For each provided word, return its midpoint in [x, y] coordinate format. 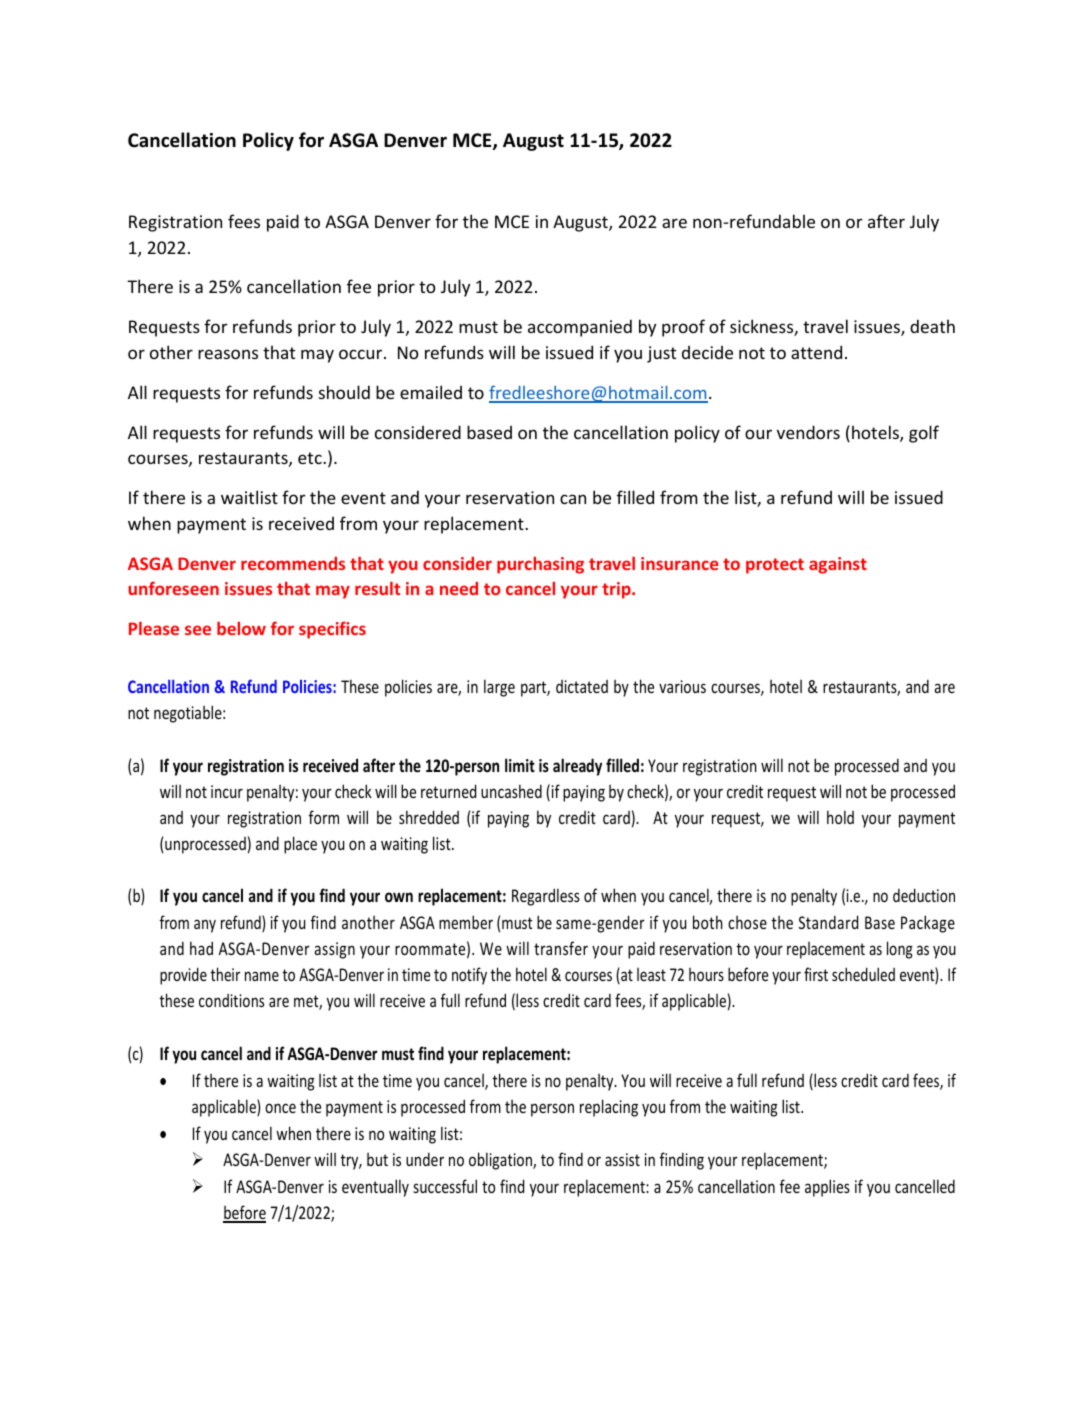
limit [520, 765]
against [838, 565]
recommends [293, 563]
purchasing [540, 565]
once [280, 1108]
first [816, 974]
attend [816, 352]
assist [622, 1159]
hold [840, 817]
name [262, 976]
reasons [228, 354]
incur [227, 791]
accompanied [580, 328]
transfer [561, 948]
